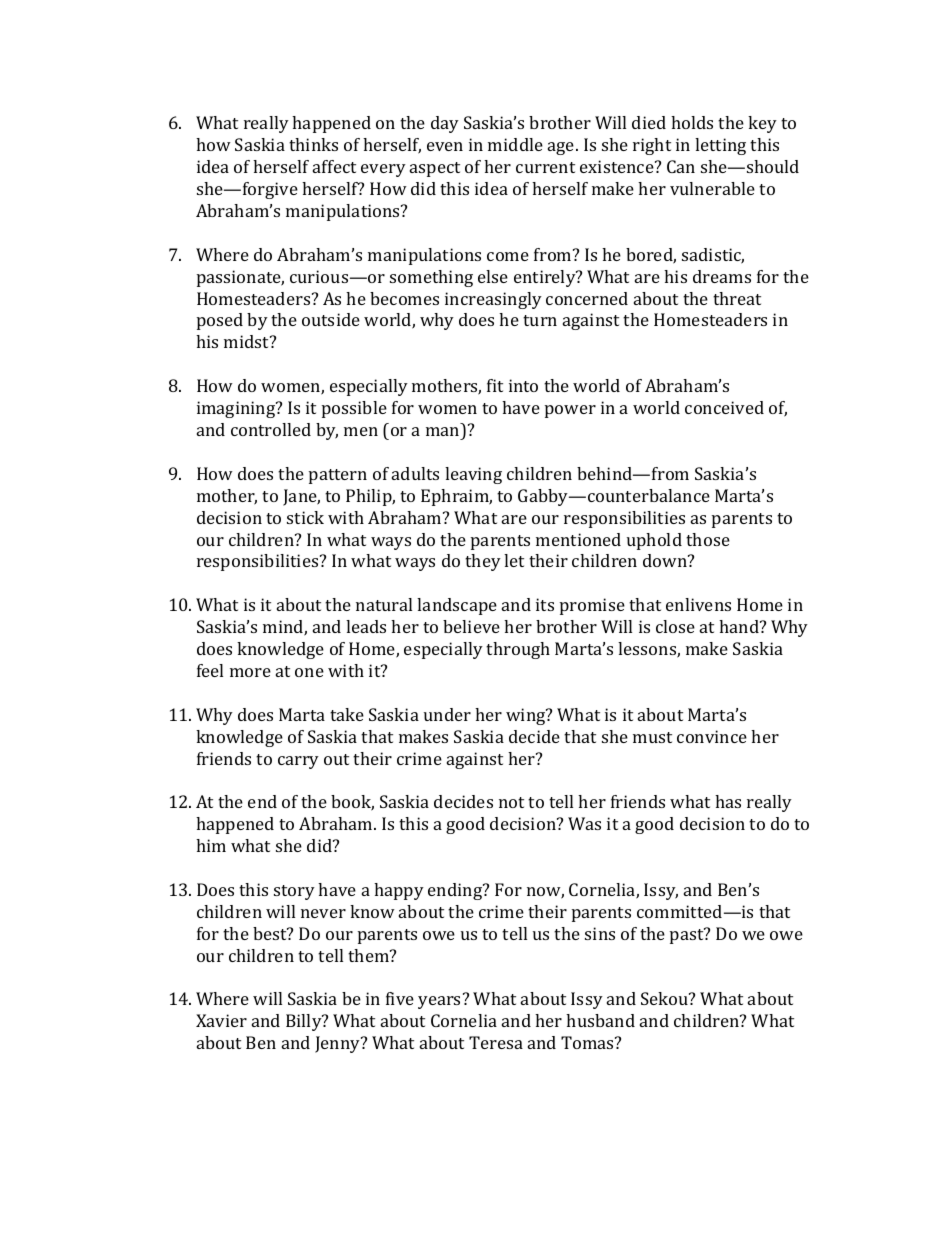 This document has width=952, height=1233. Describe the element at coordinates (298, 762) in the document. I see `carry` at that location.
